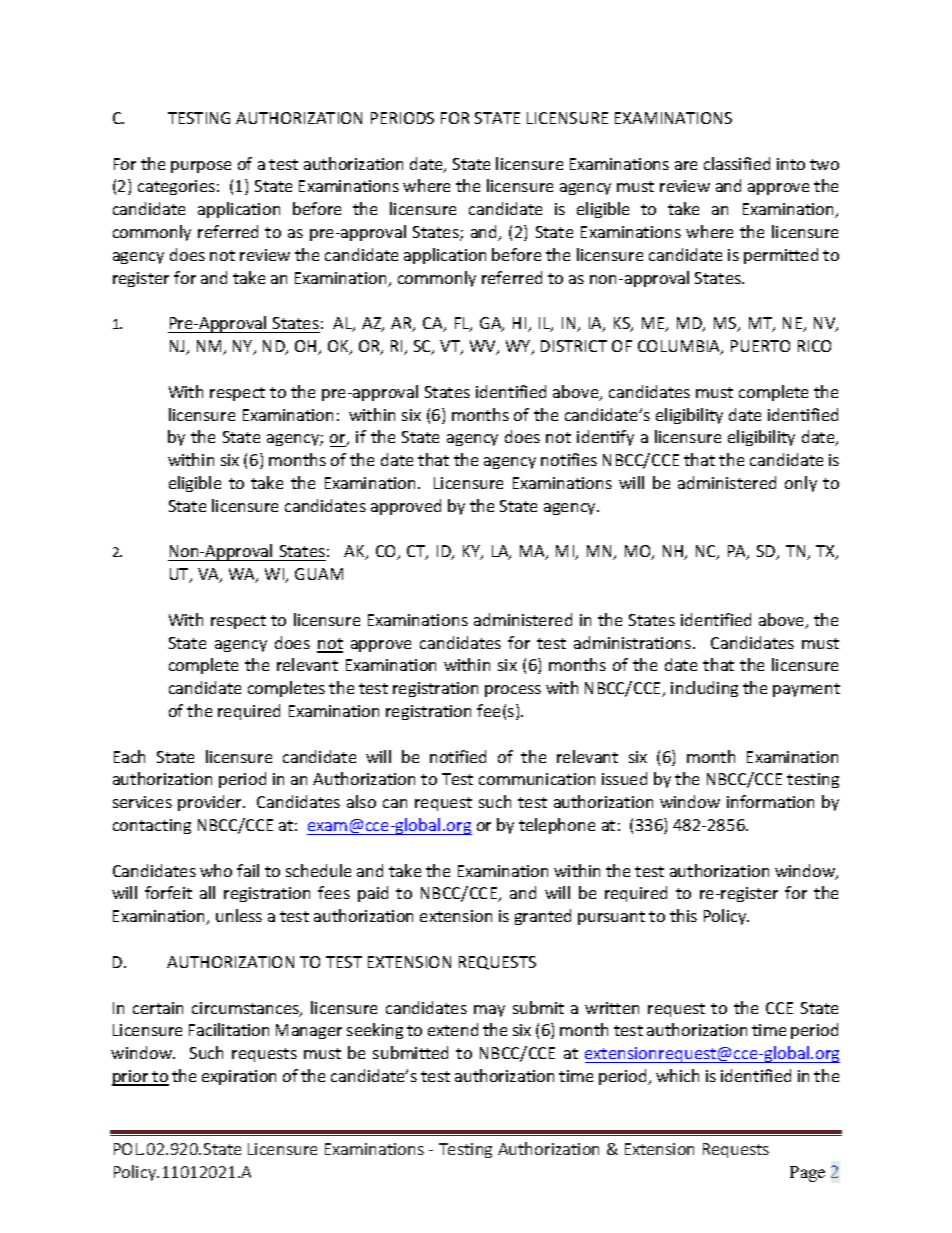 This screenshot has width=952, height=1233. Describe the element at coordinates (807, 1174) in the screenshot. I see `Page` at that location.
